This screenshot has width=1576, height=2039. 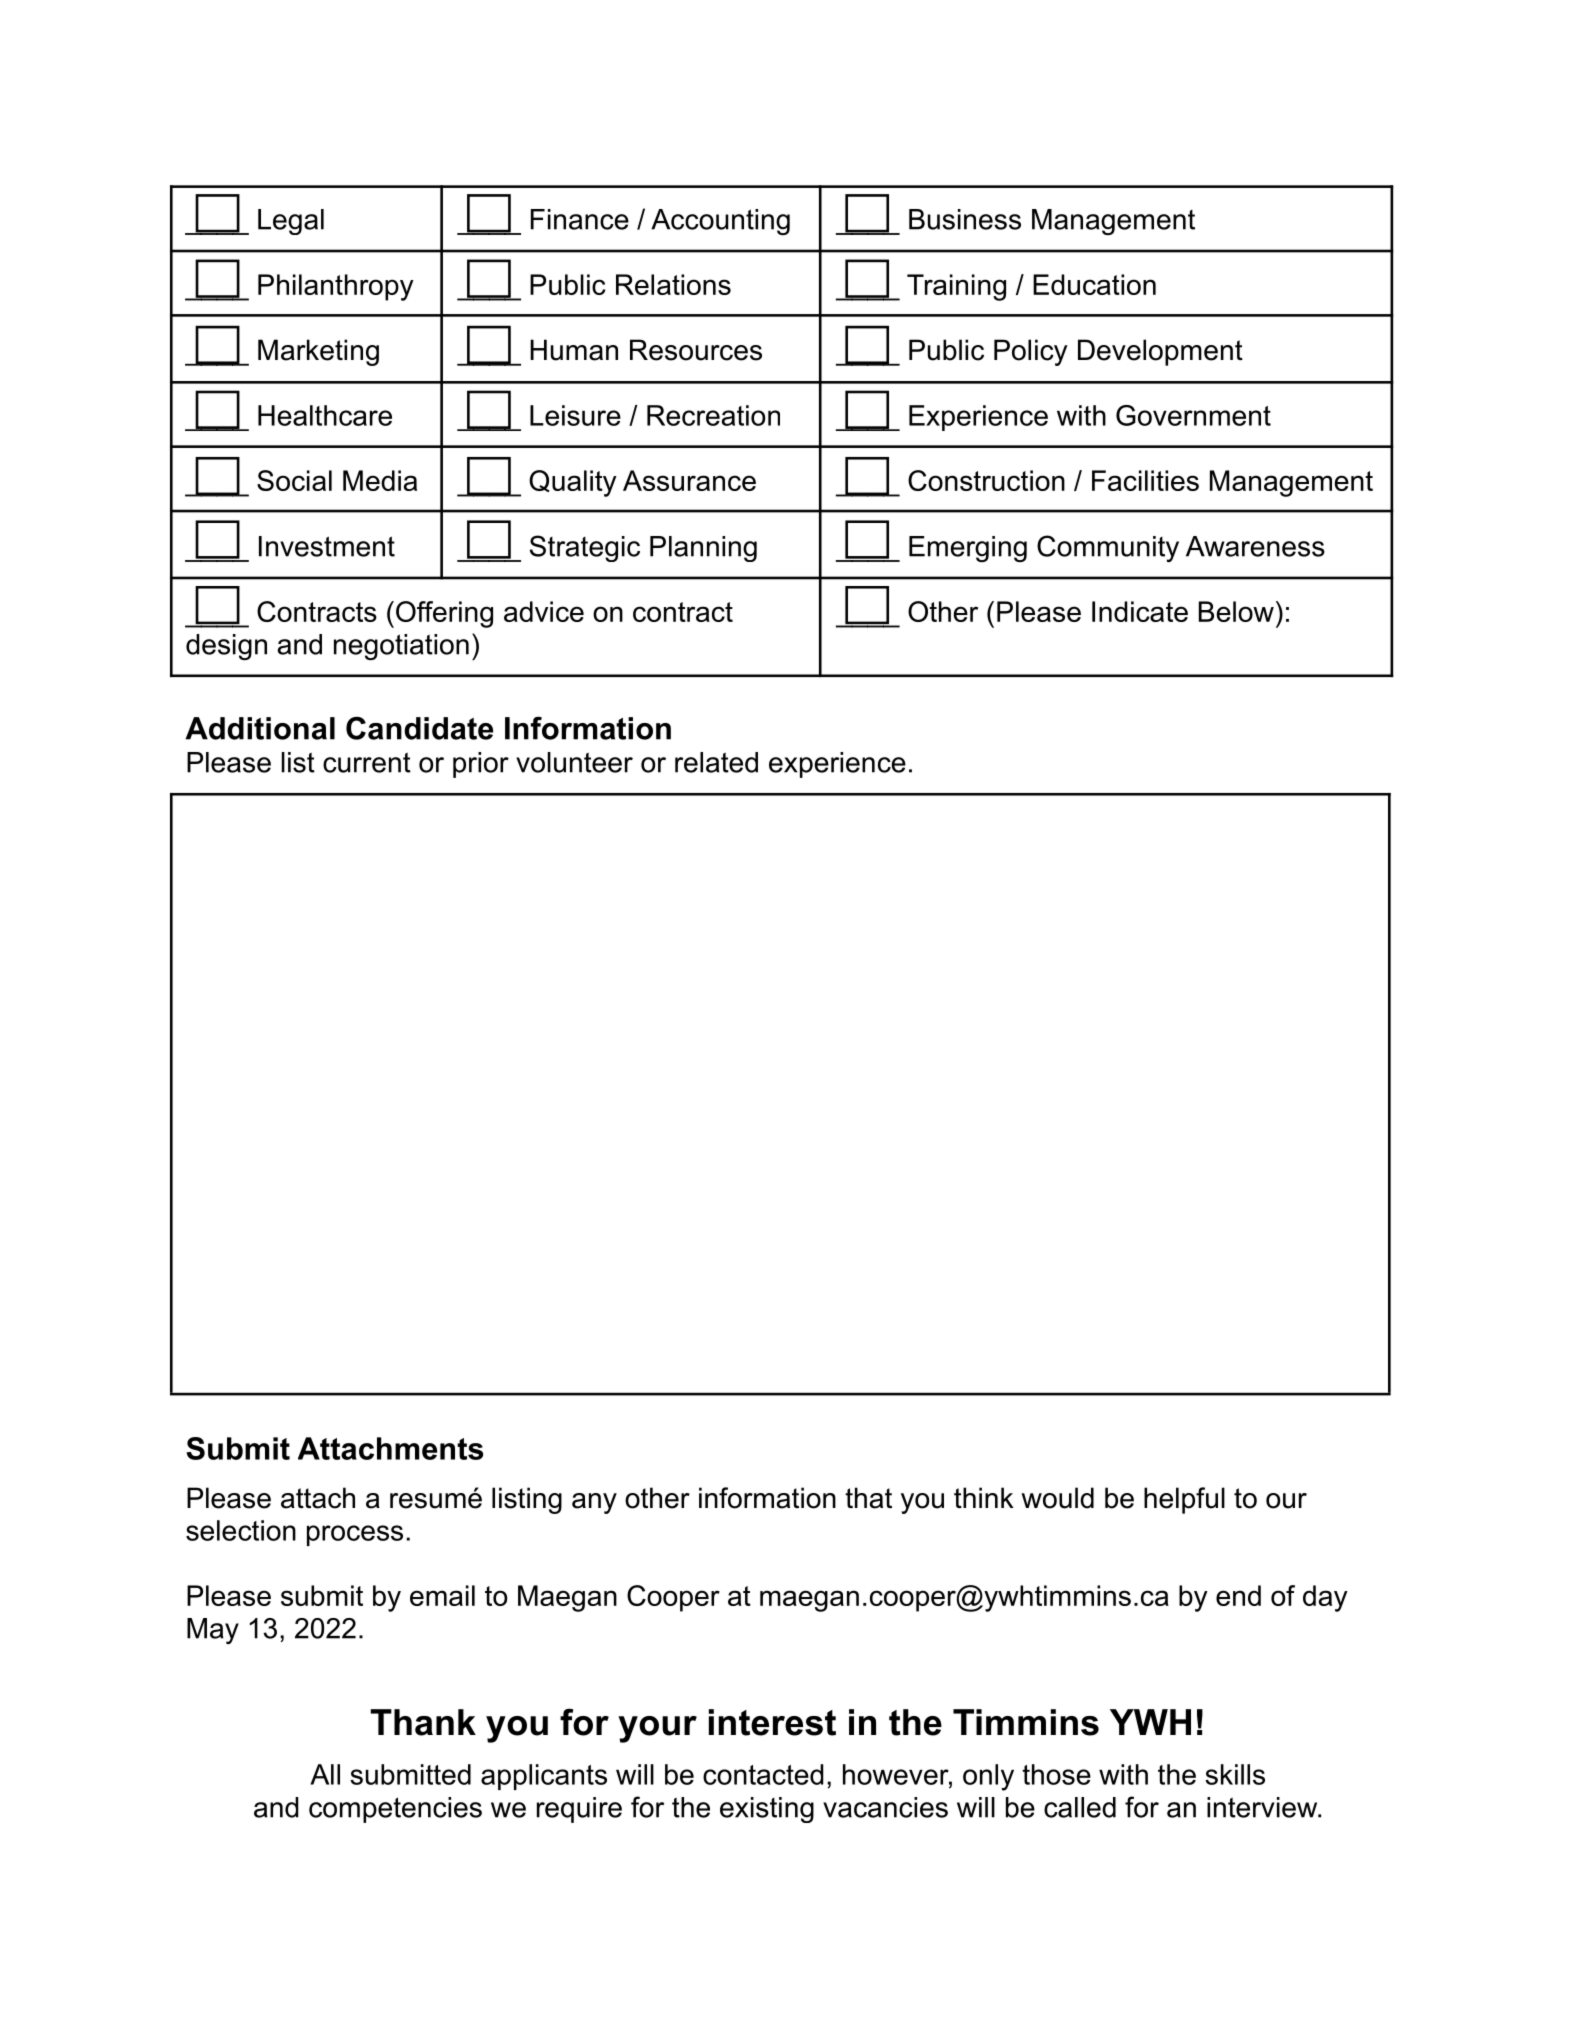 What do you see at coordinates (1094, 284) in the screenshot?
I see `Education` at bounding box center [1094, 284].
